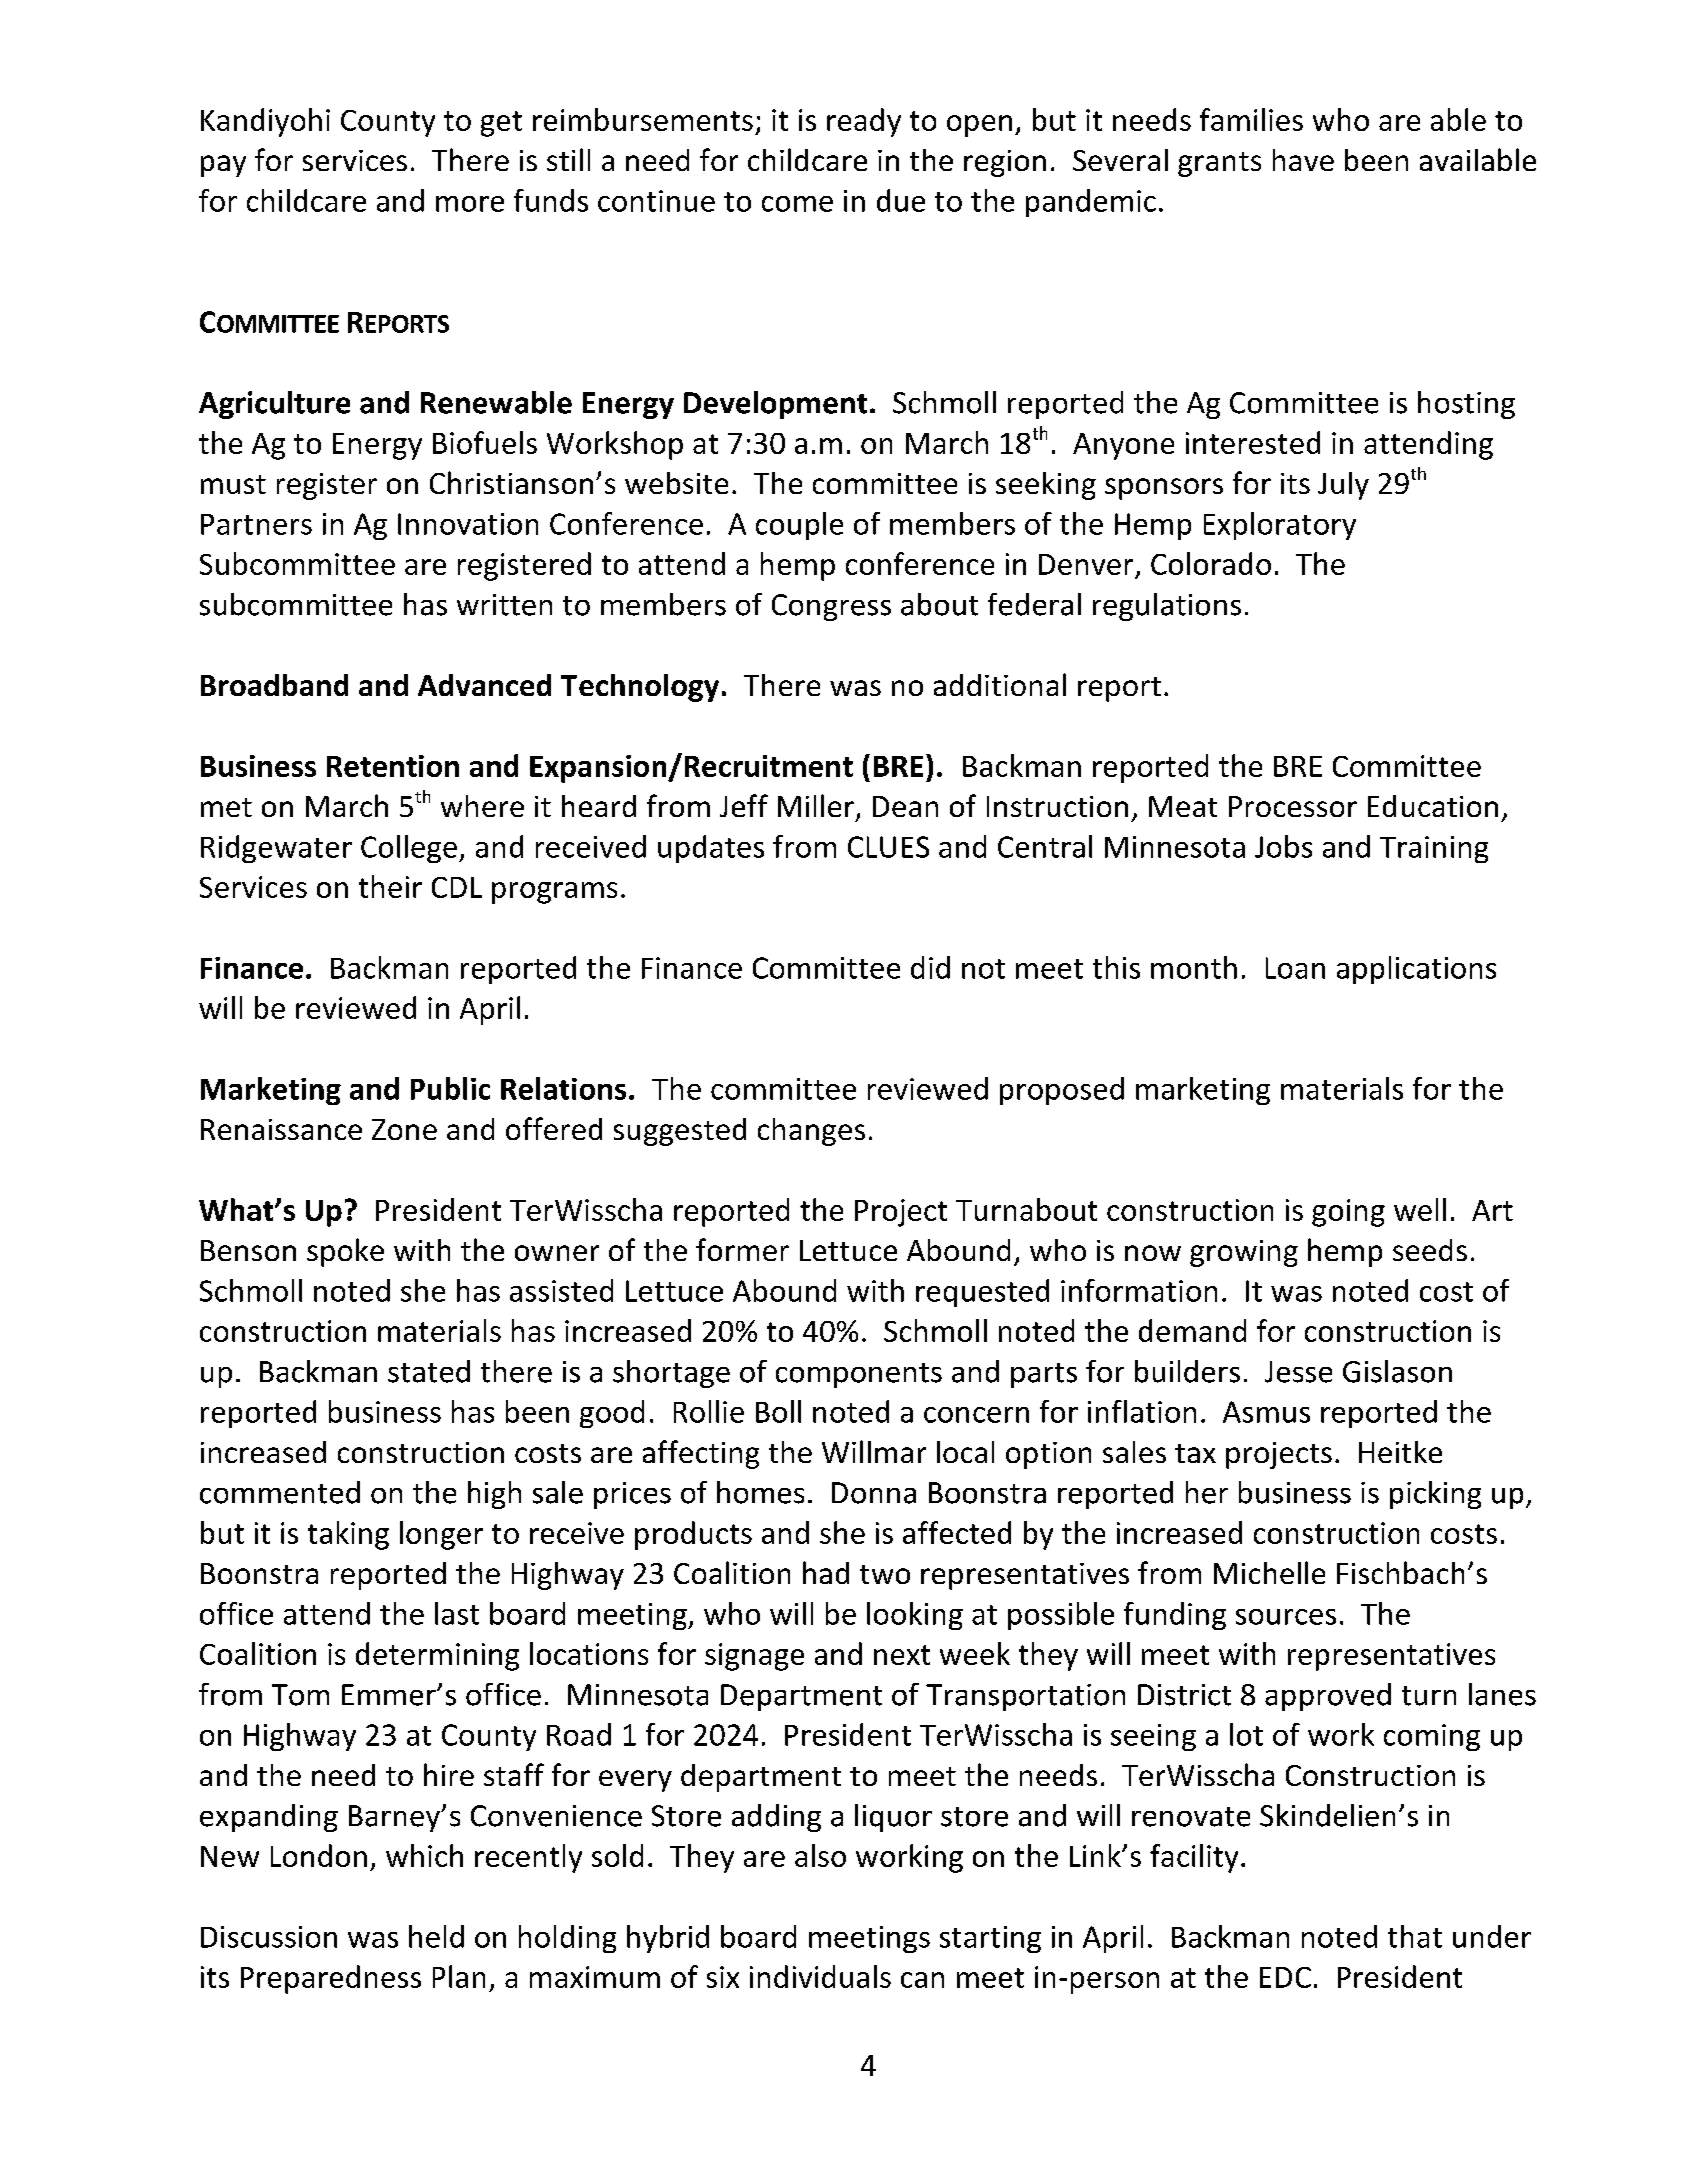  What do you see at coordinates (470, 204) in the image?
I see `more` at bounding box center [470, 204].
